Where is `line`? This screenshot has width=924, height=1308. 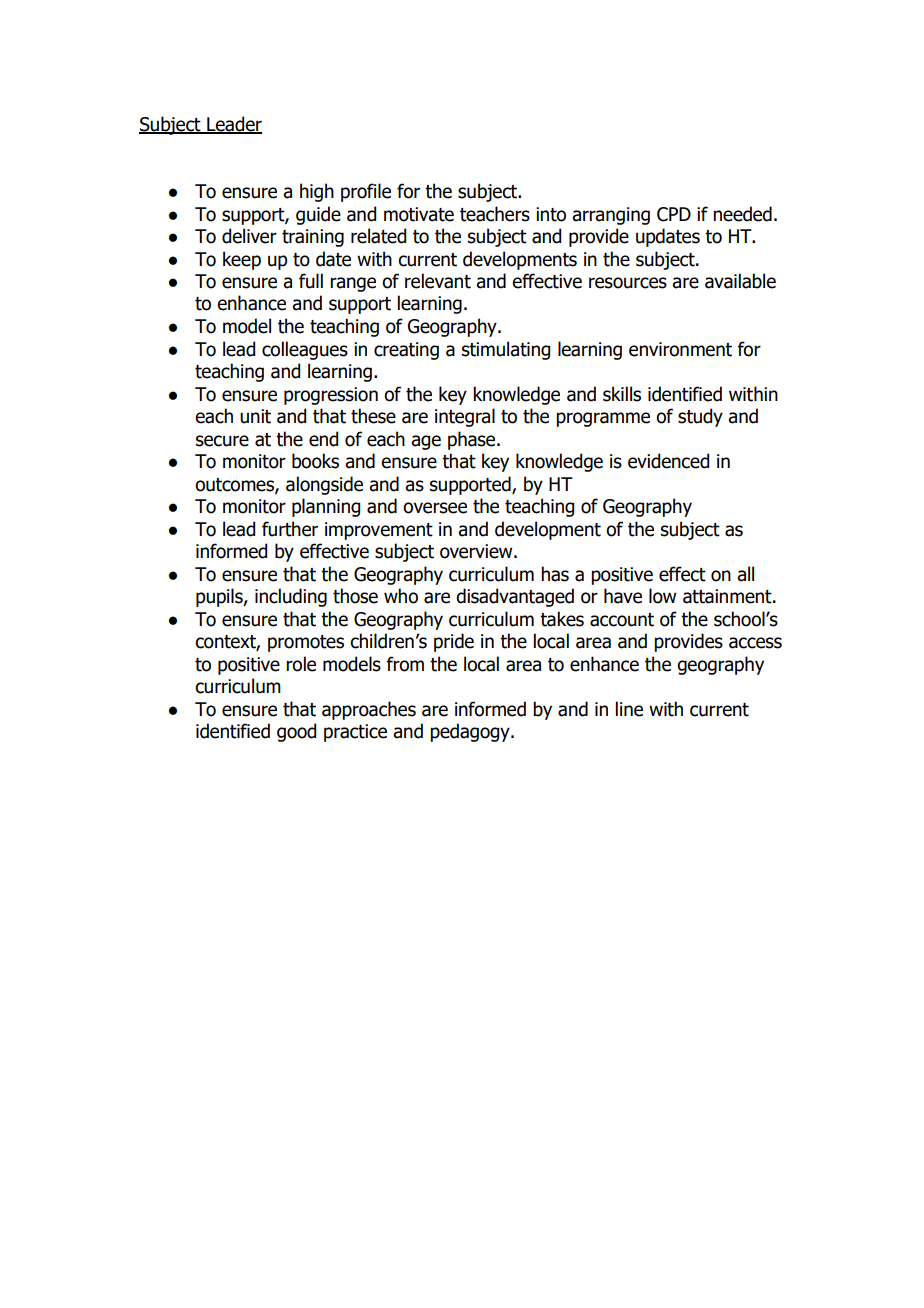 line is located at coordinates (629, 709).
